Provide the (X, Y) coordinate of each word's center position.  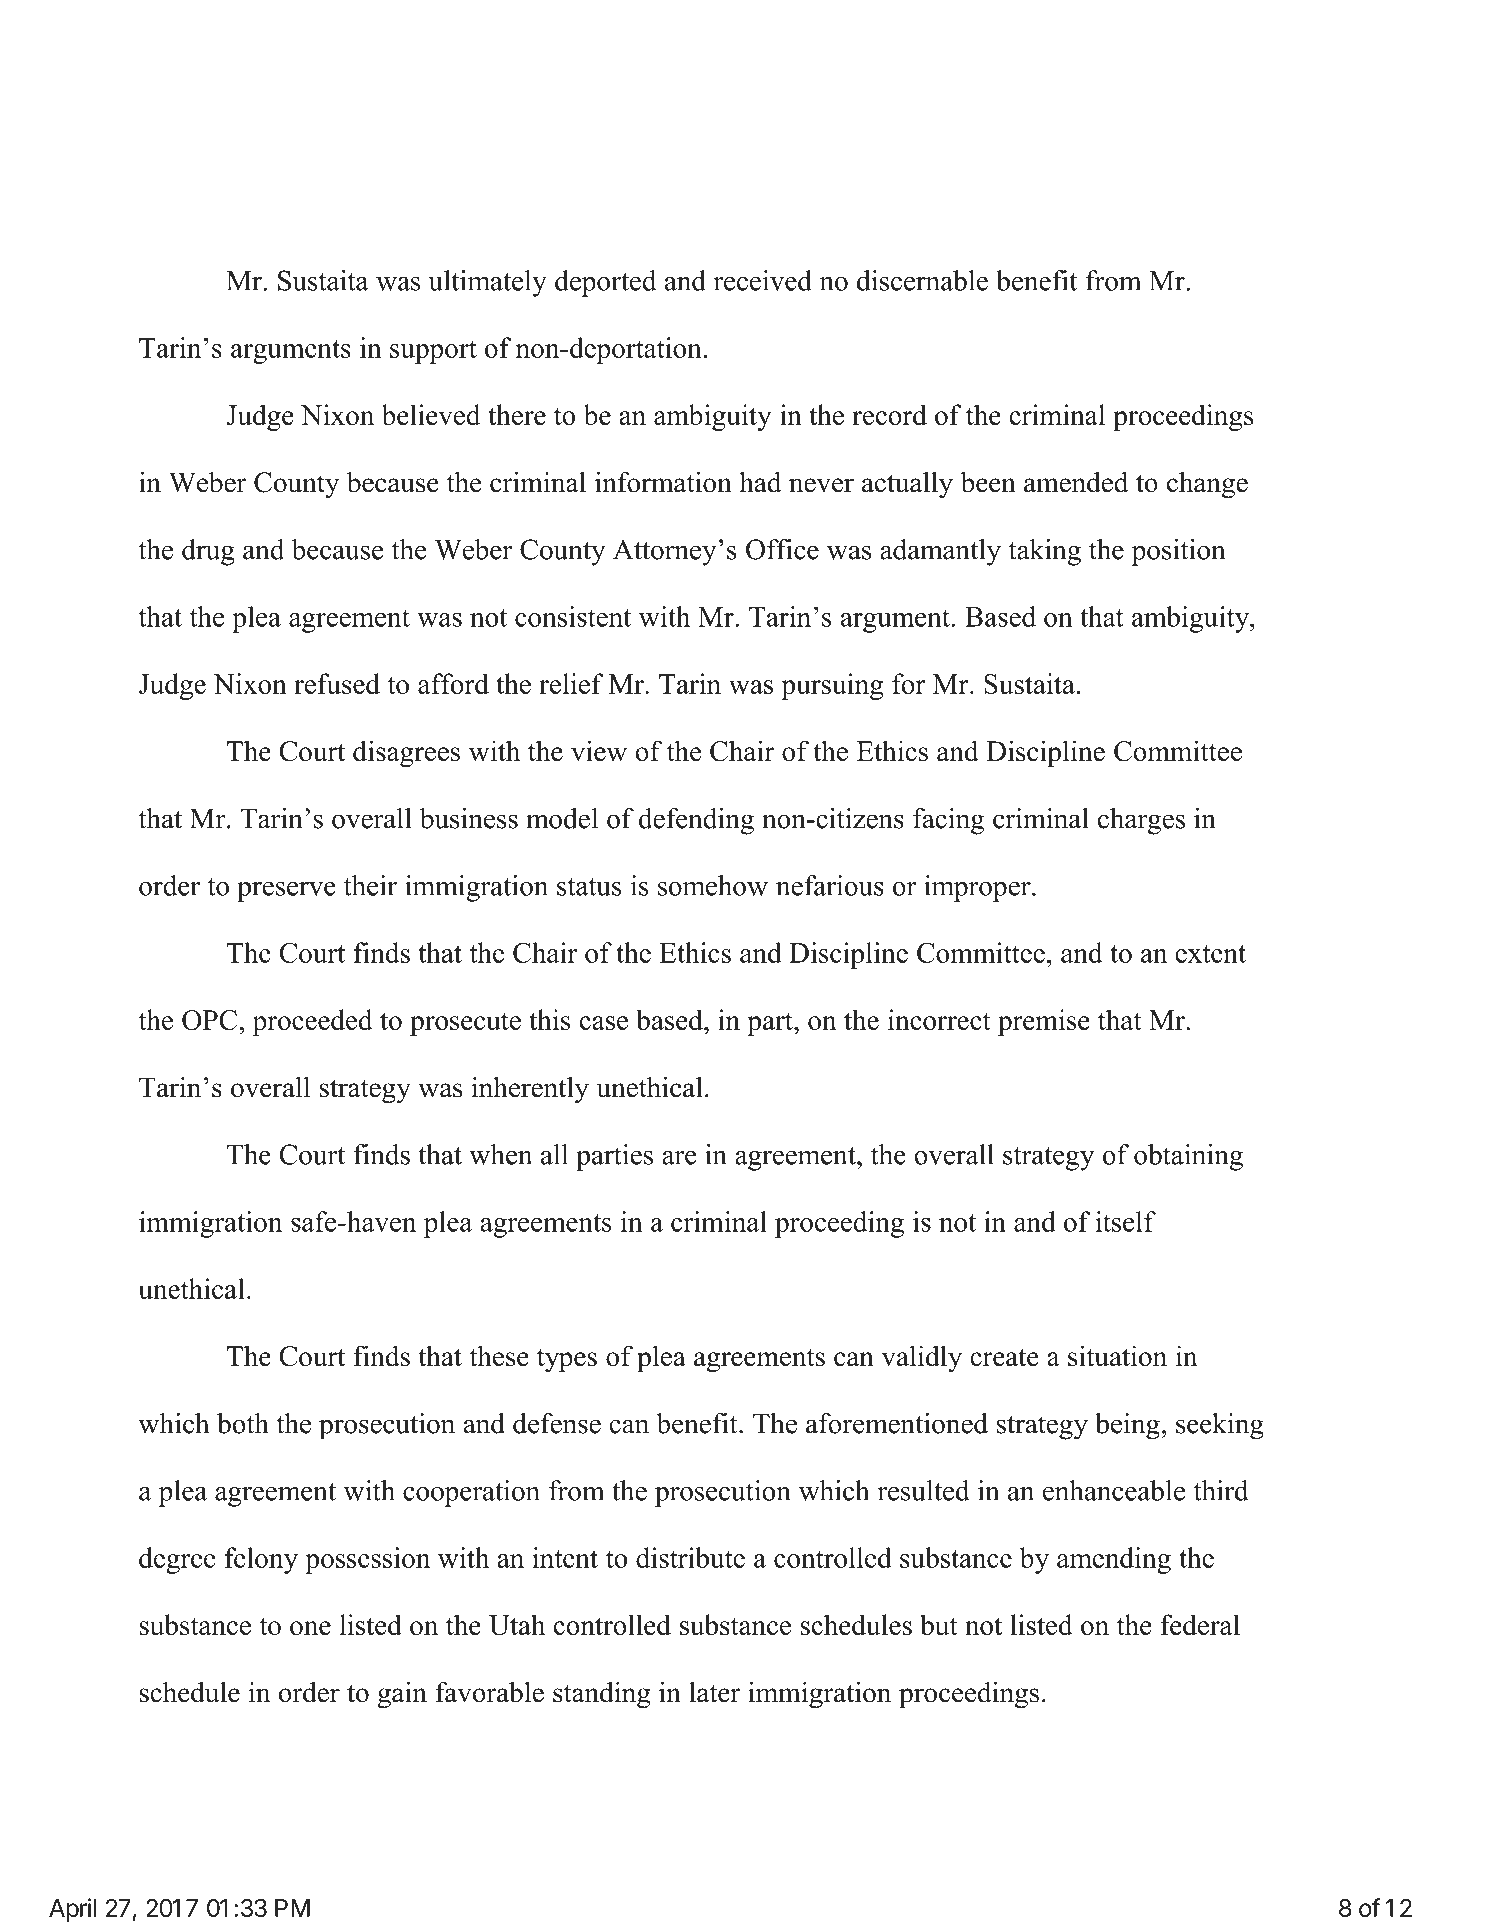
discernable (922, 280)
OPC (211, 1020)
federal (1200, 1624)
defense (557, 1423)
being (1128, 1426)
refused (337, 683)
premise (1044, 1022)
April (72, 1910)
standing (602, 1695)
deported (605, 283)
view (599, 751)
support (433, 352)
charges (1141, 821)
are (679, 1157)
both (243, 1423)
